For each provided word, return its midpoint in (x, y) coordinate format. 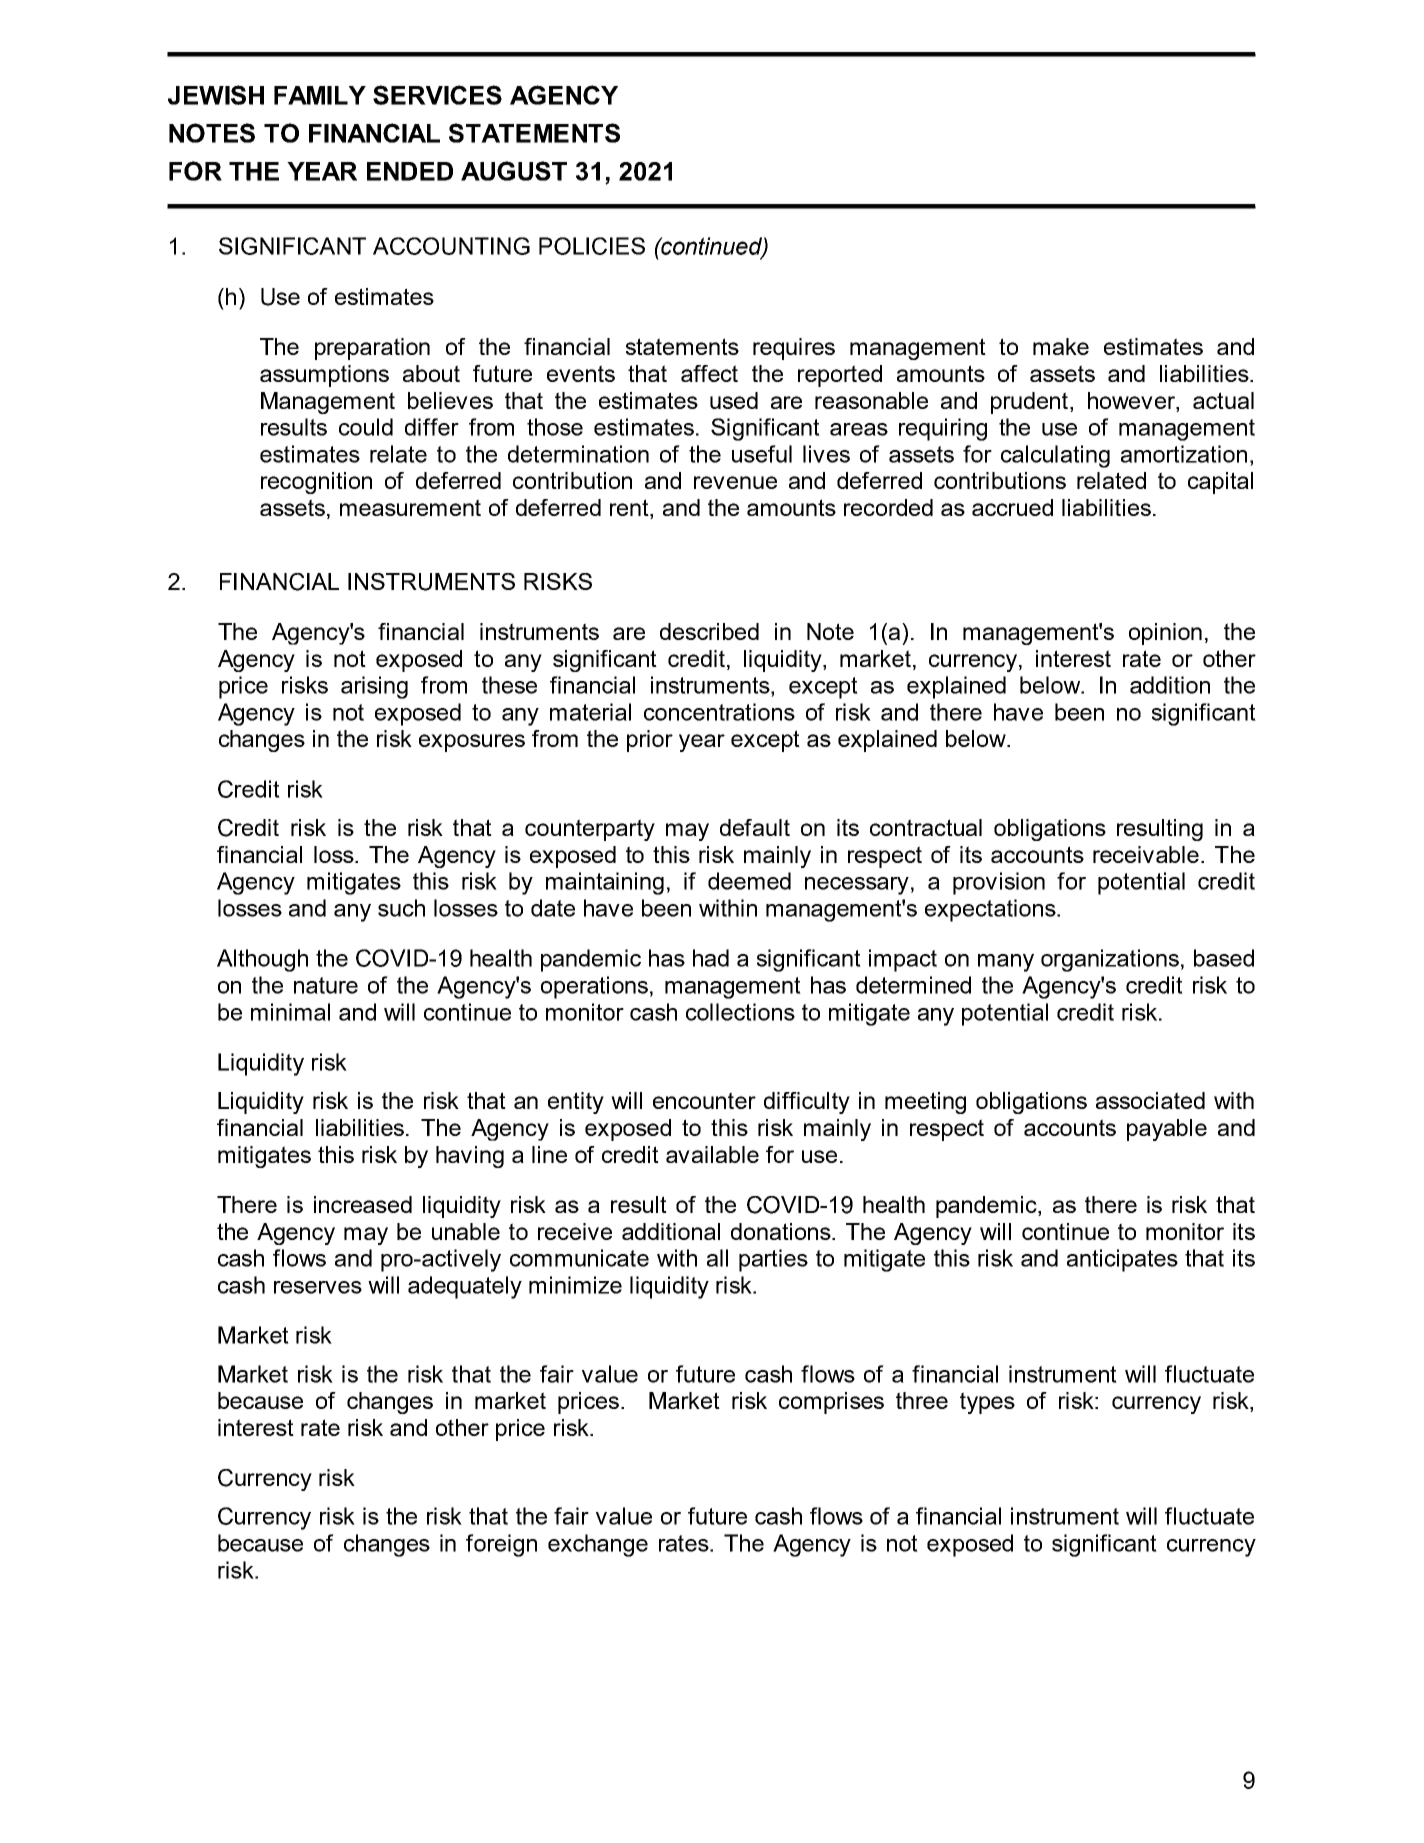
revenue (735, 482)
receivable (1147, 854)
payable (1167, 1130)
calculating (1055, 456)
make (1061, 346)
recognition (316, 483)
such (401, 908)
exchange (598, 1545)
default (755, 827)
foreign (501, 1545)
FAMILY (320, 95)
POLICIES (592, 246)
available (712, 1154)
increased (363, 1204)
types (987, 1403)
